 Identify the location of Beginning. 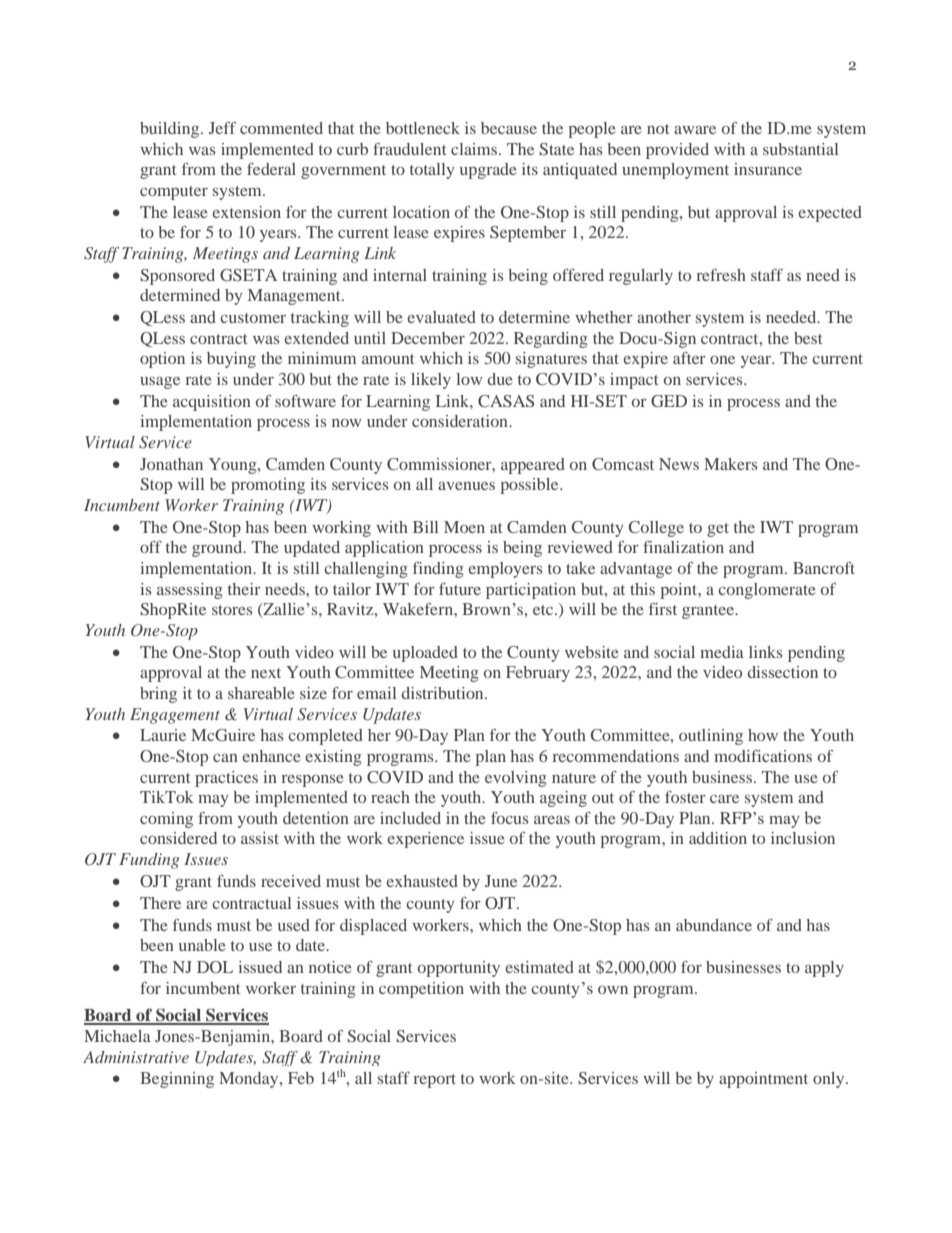
(177, 1080).
